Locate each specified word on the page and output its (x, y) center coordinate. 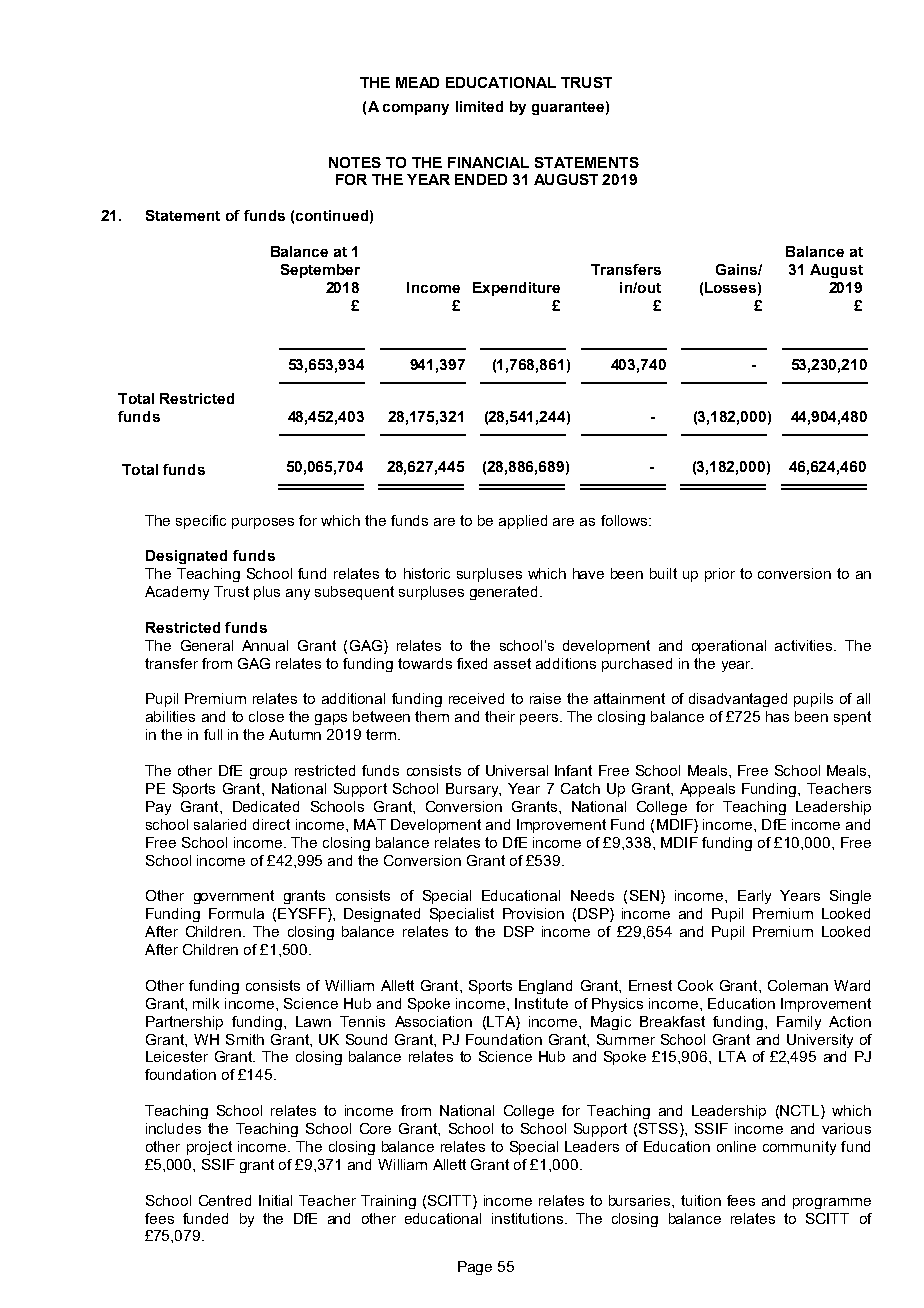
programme (832, 1203)
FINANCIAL (488, 162)
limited (479, 106)
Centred (225, 1200)
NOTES (355, 162)
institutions (529, 1218)
